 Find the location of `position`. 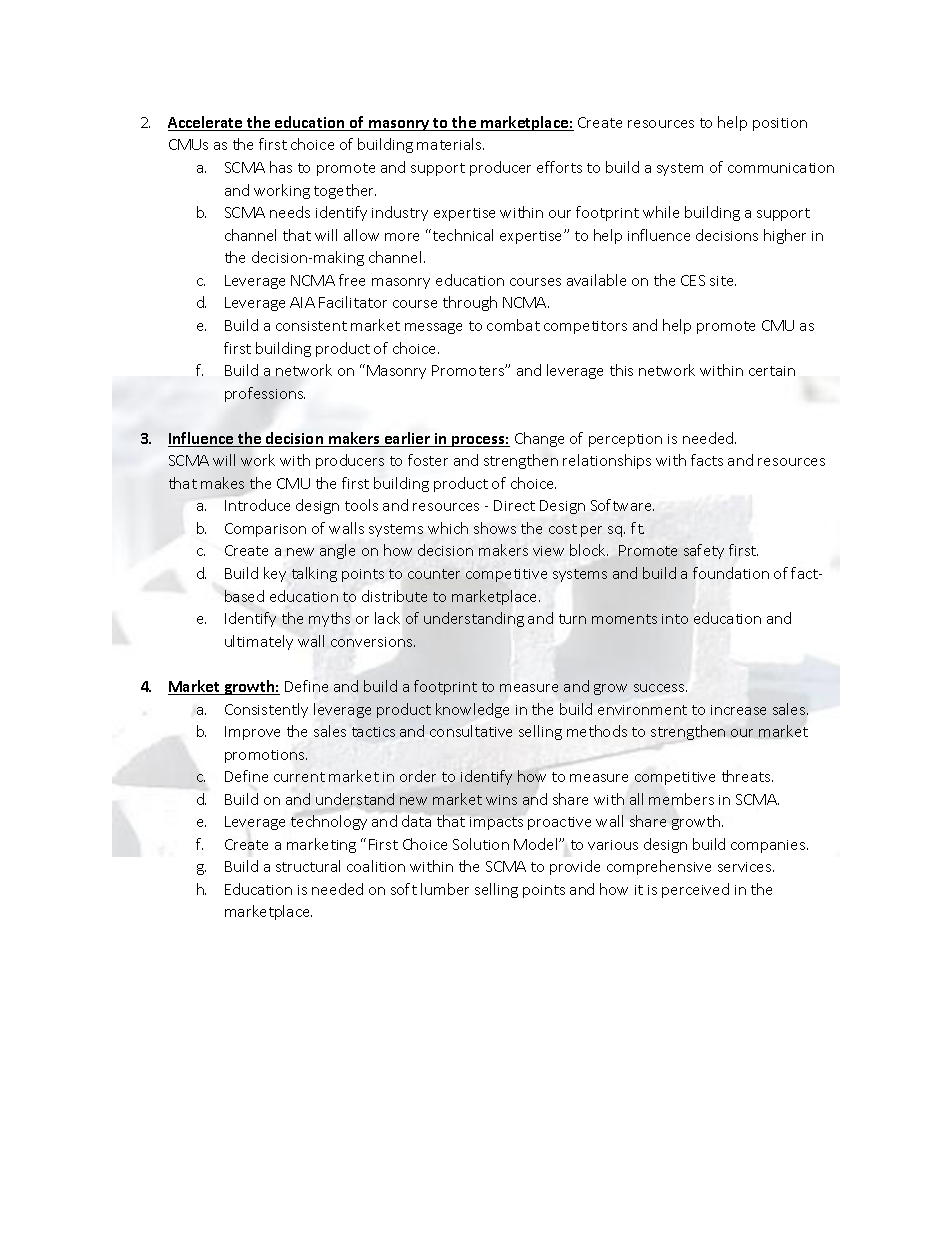

position is located at coordinates (780, 124).
